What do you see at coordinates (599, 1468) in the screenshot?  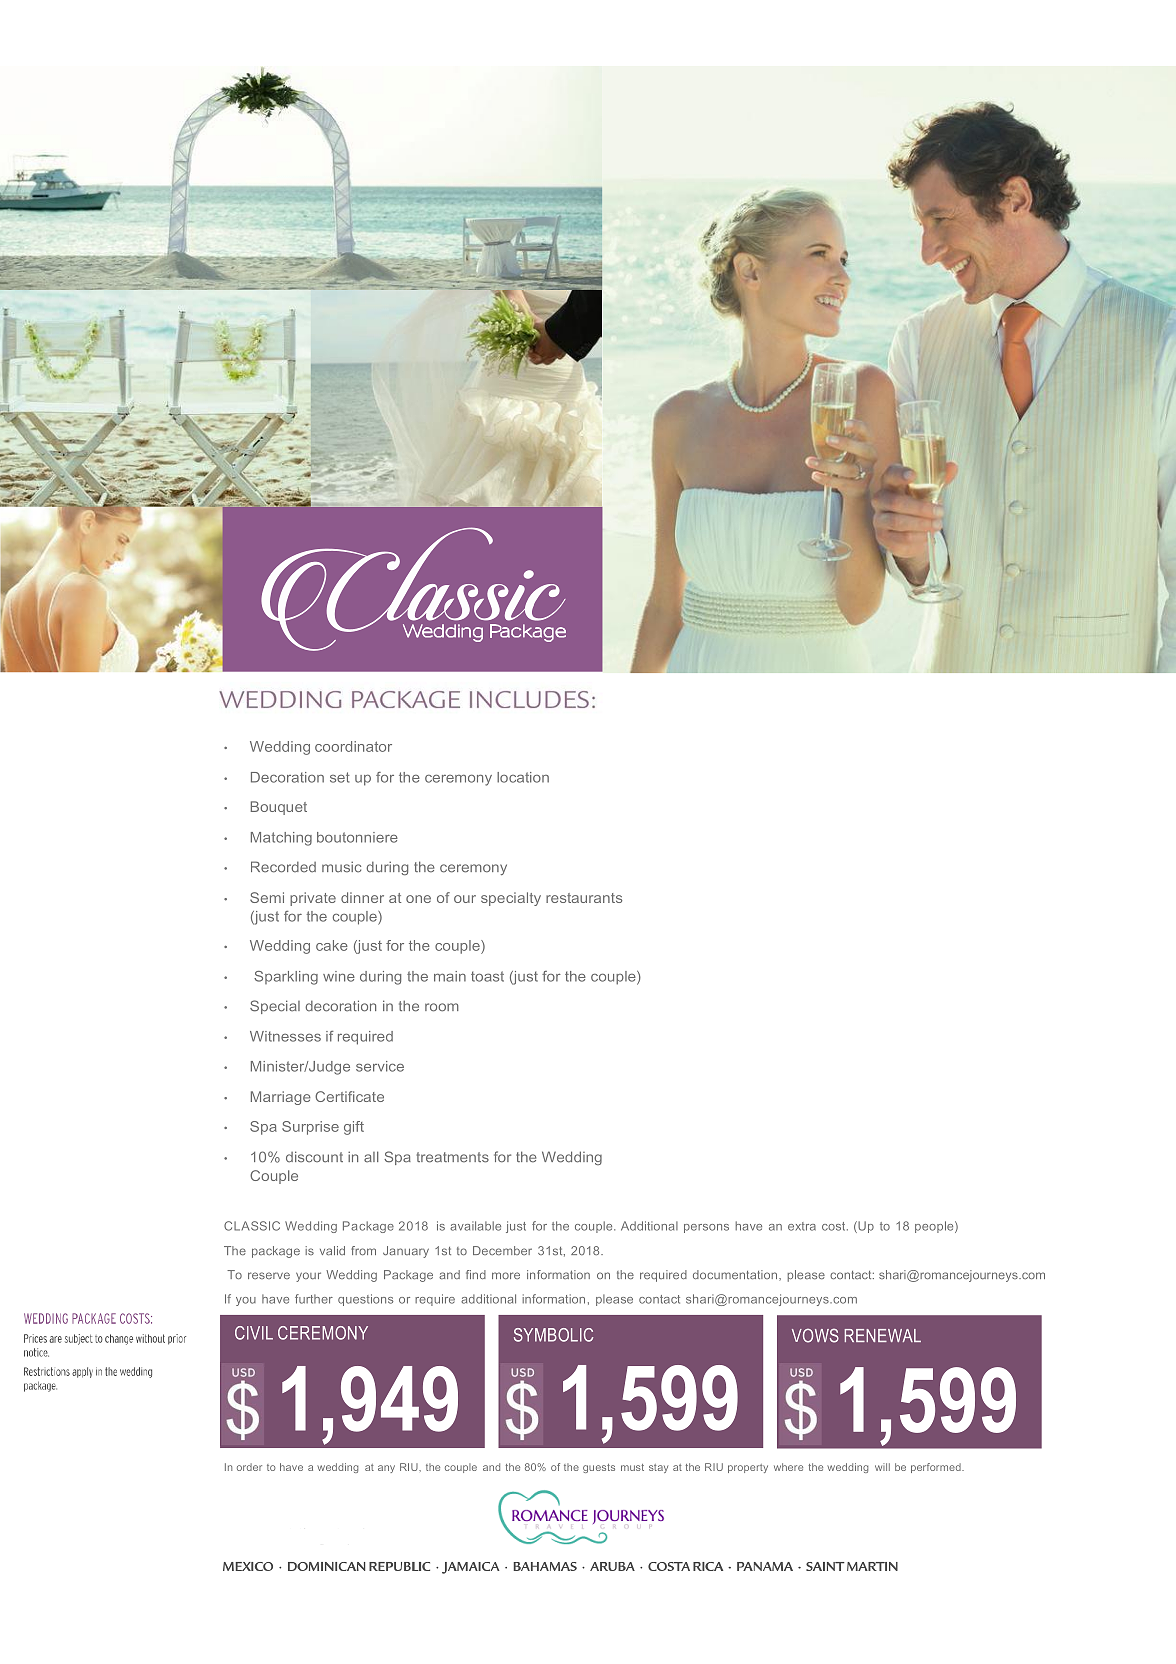 I see `guests` at bounding box center [599, 1468].
